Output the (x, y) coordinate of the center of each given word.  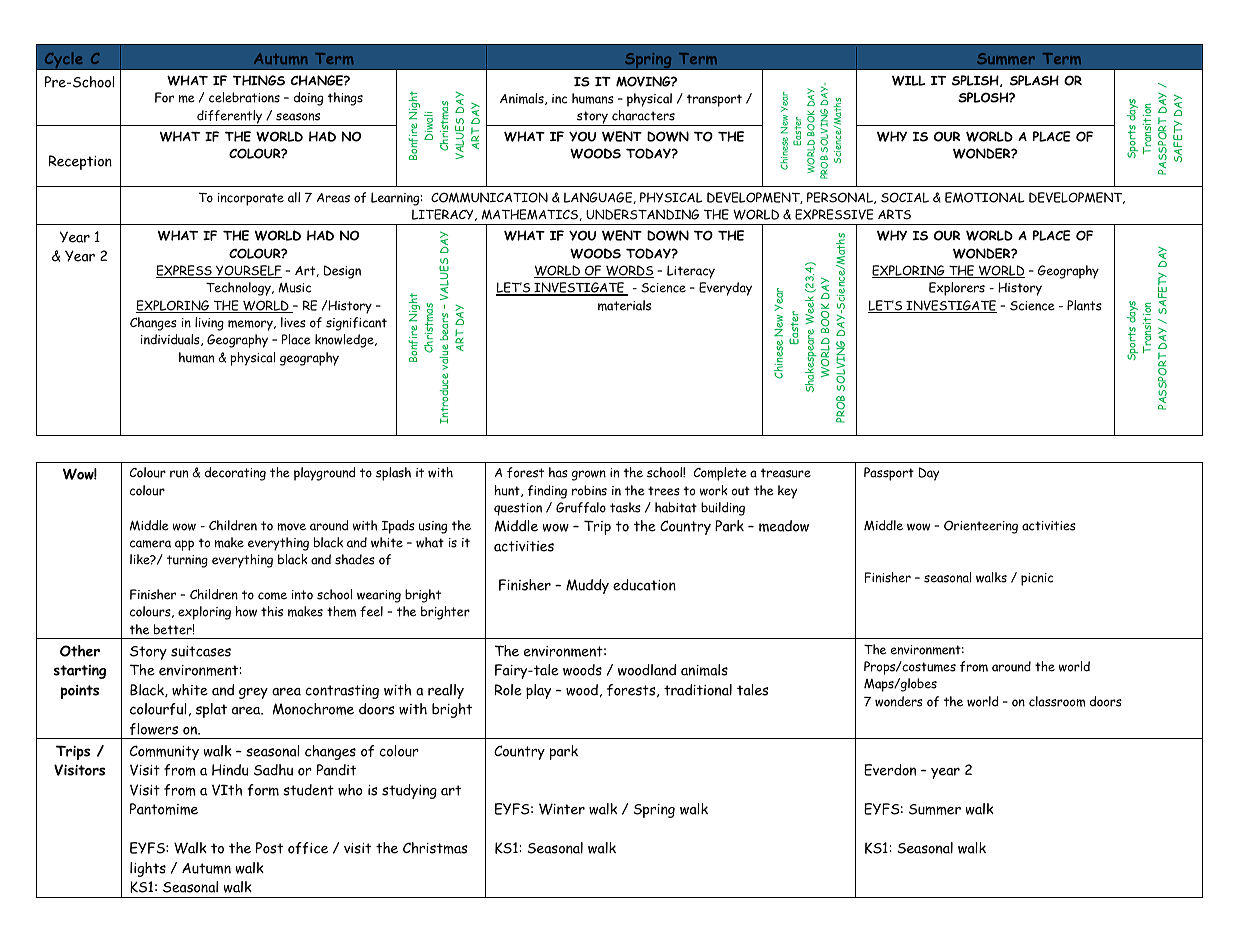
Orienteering (981, 527)
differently (230, 118)
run (179, 474)
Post (269, 848)
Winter (562, 809)
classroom (1057, 701)
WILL (908, 80)
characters (643, 115)
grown (589, 475)
